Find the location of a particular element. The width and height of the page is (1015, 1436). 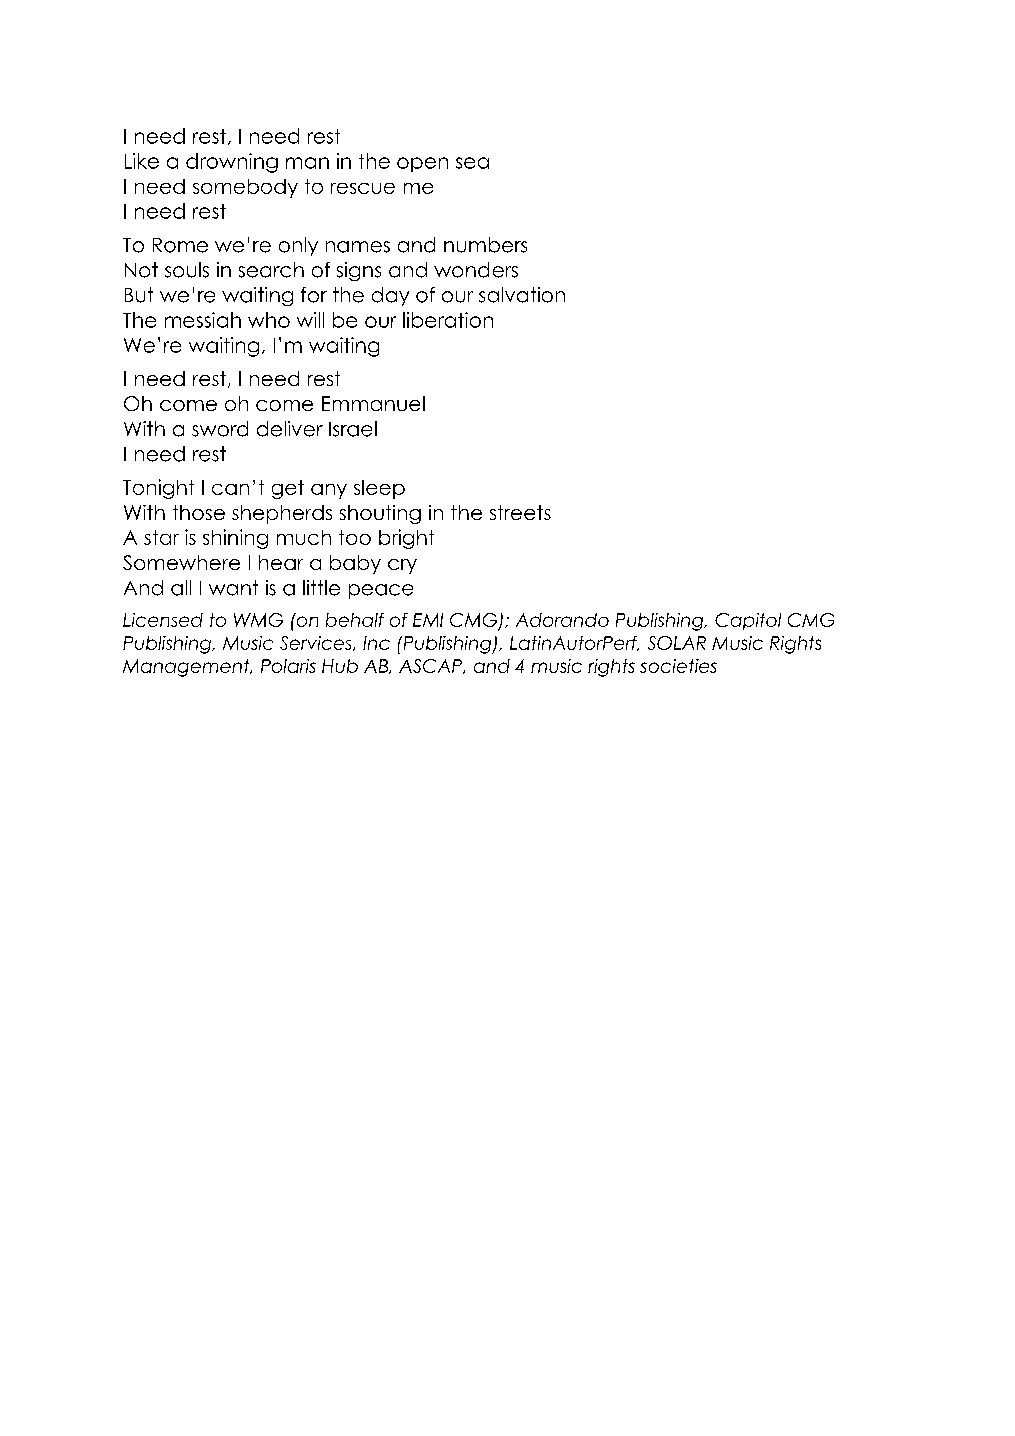

Capitol is located at coordinates (748, 621).
